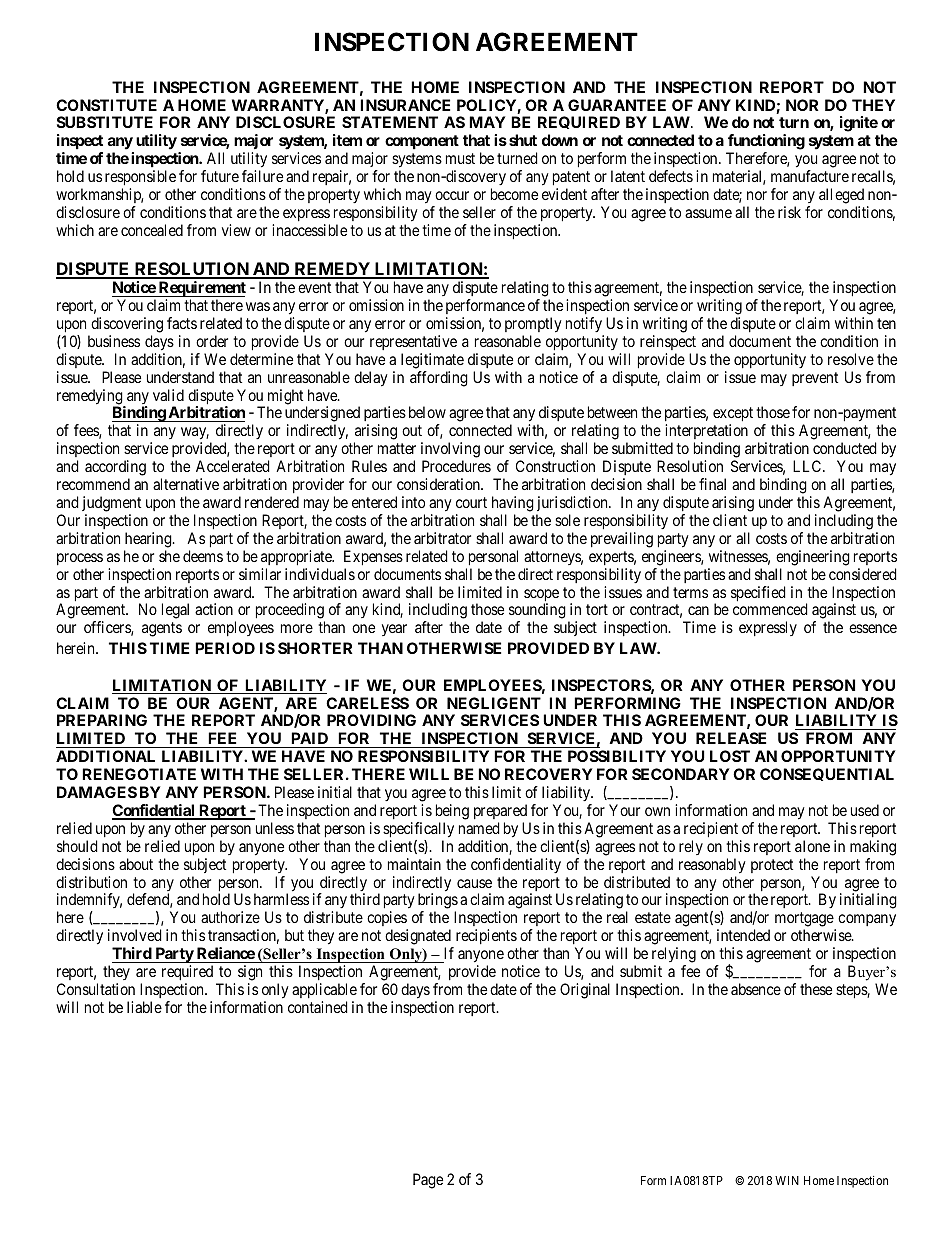 Image resolution: width=952 pixels, height=1233 pixels. What do you see at coordinates (460, 158) in the page?
I see `must` at bounding box center [460, 158].
